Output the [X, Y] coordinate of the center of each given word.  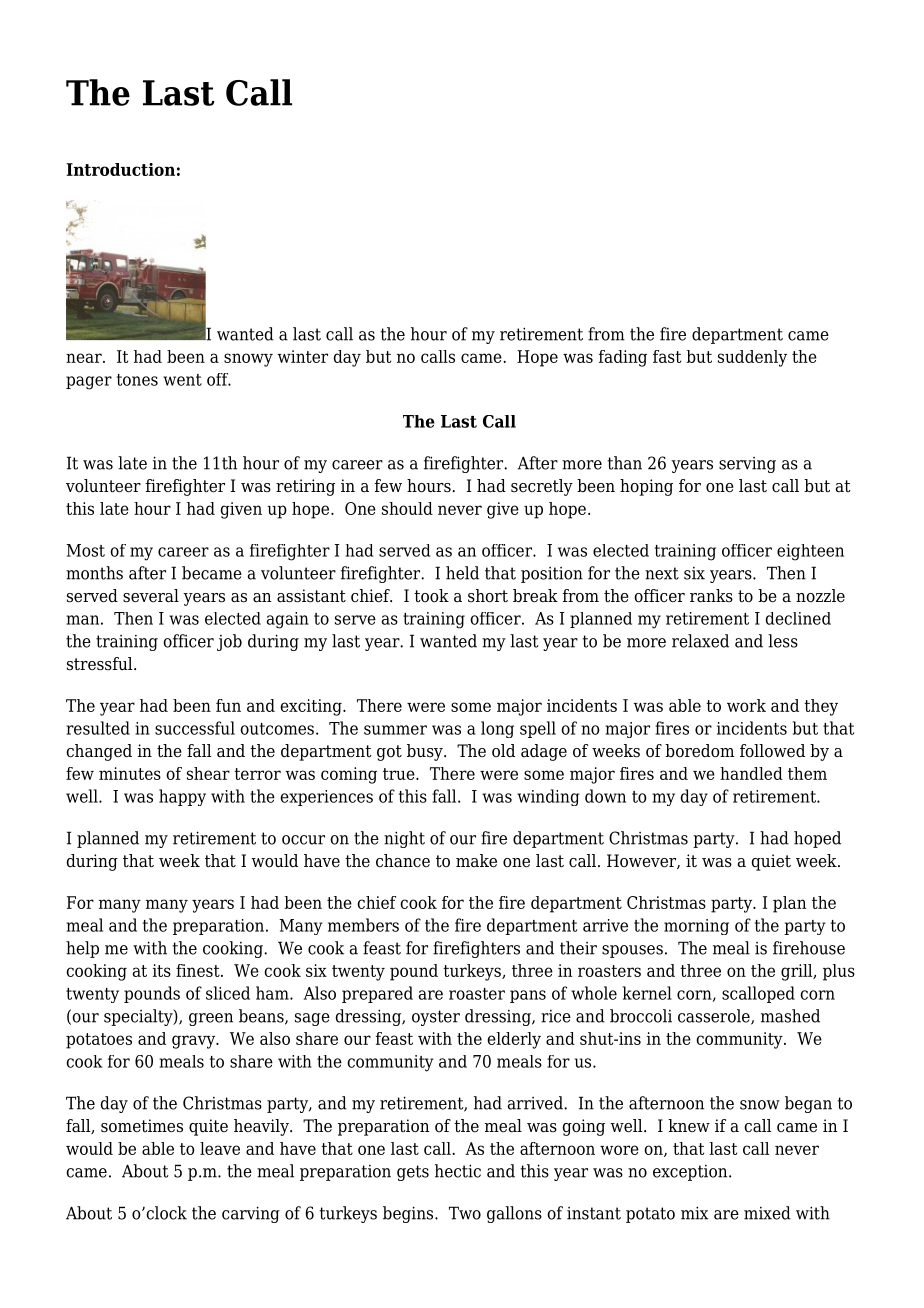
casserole [715, 1017]
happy [182, 797]
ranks [711, 596]
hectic [458, 1171]
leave [220, 1148]
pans [528, 996]
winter [302, 356]
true [400, 774]
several [151, 596]
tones [137, 380]
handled [751, 773]
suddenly [752, 358]
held [462, 573]
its [162, 970]
